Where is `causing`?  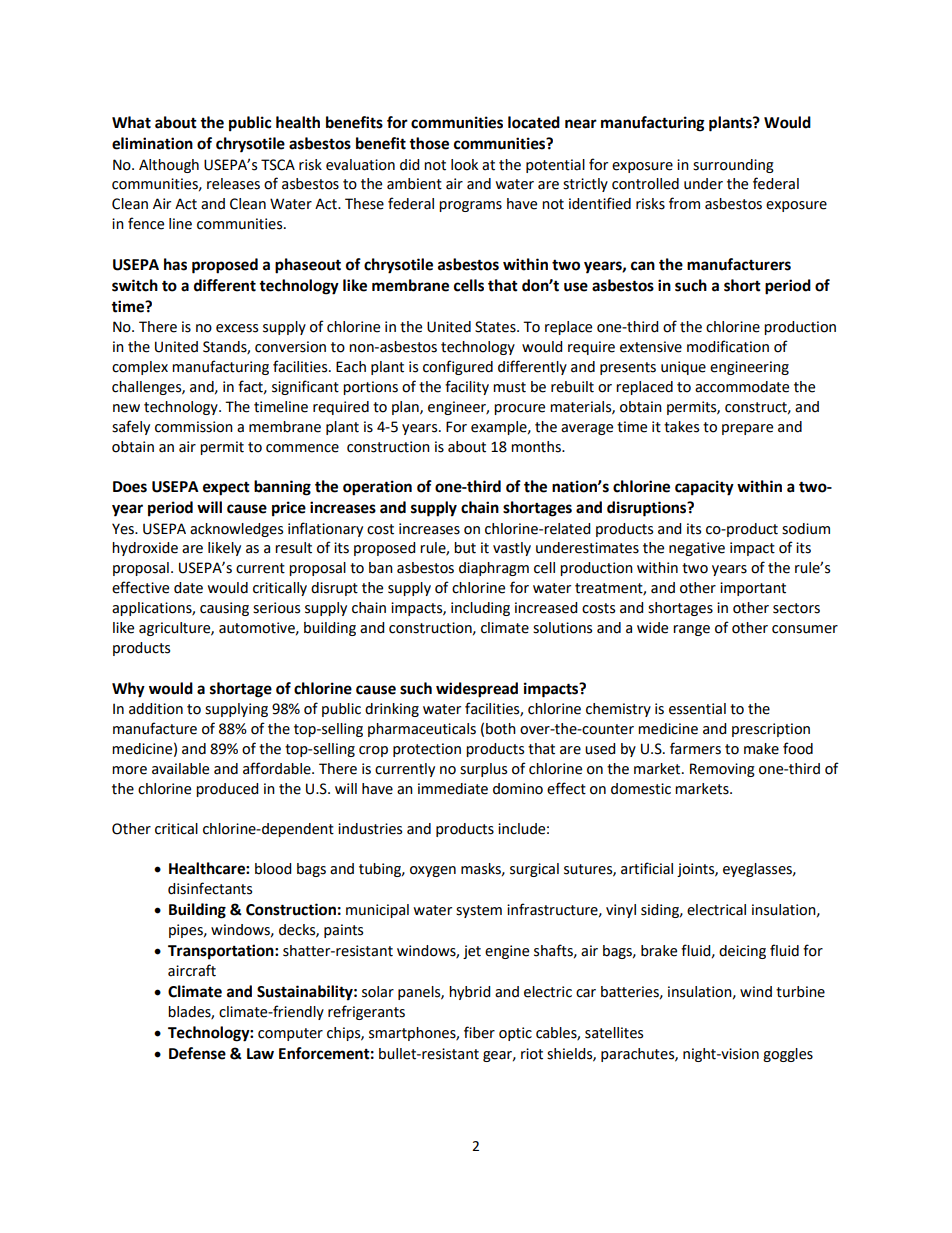
causing is located at coordinates (224, 609).
